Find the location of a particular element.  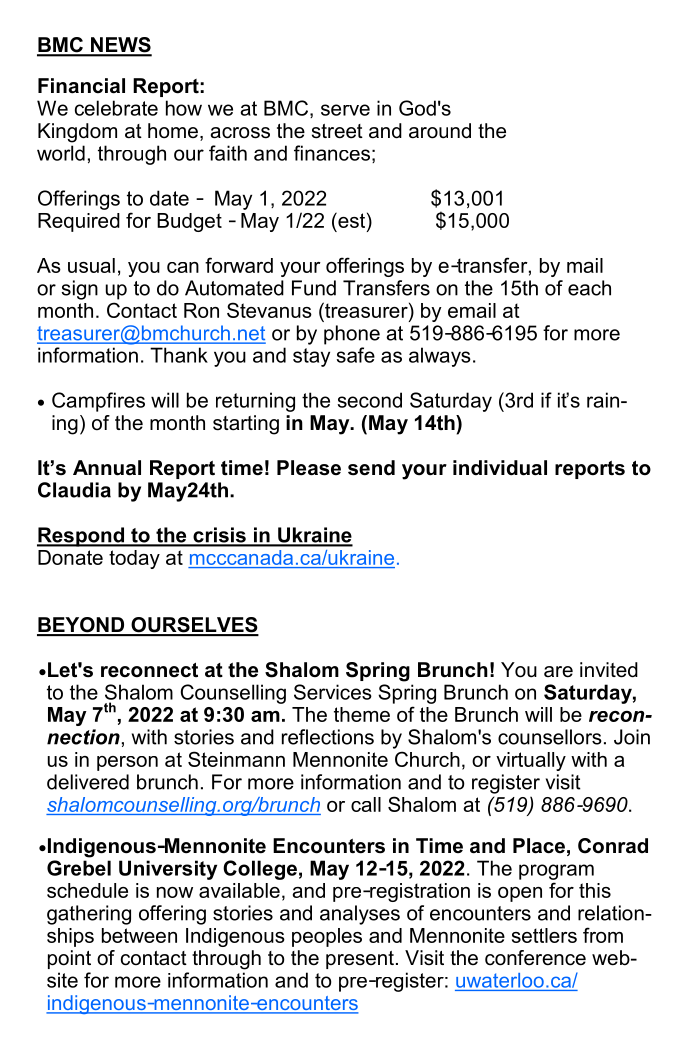

usual is located at coordinates (91, 265).
